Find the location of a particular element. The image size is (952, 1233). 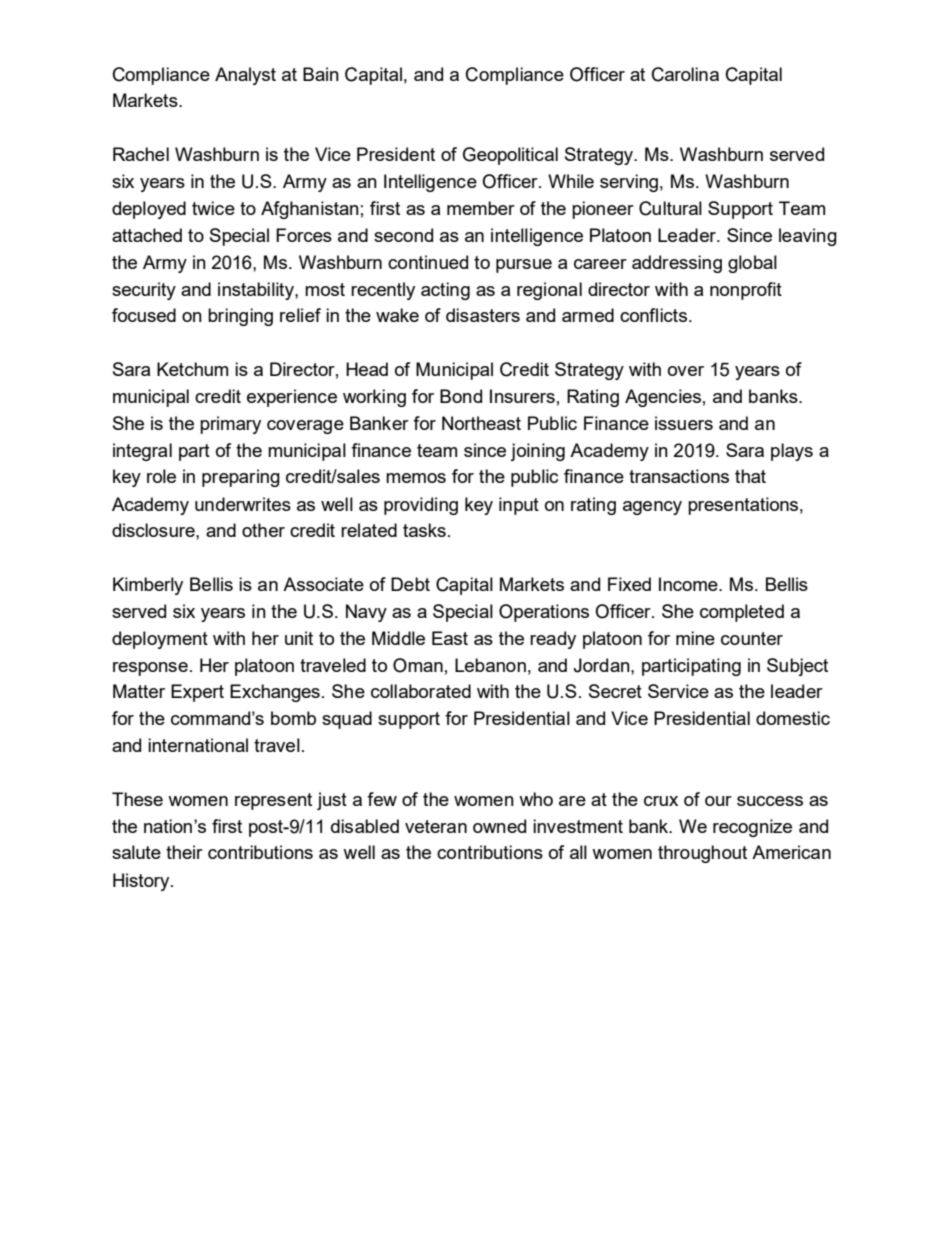

counter is located at coordinates (752, 638).
